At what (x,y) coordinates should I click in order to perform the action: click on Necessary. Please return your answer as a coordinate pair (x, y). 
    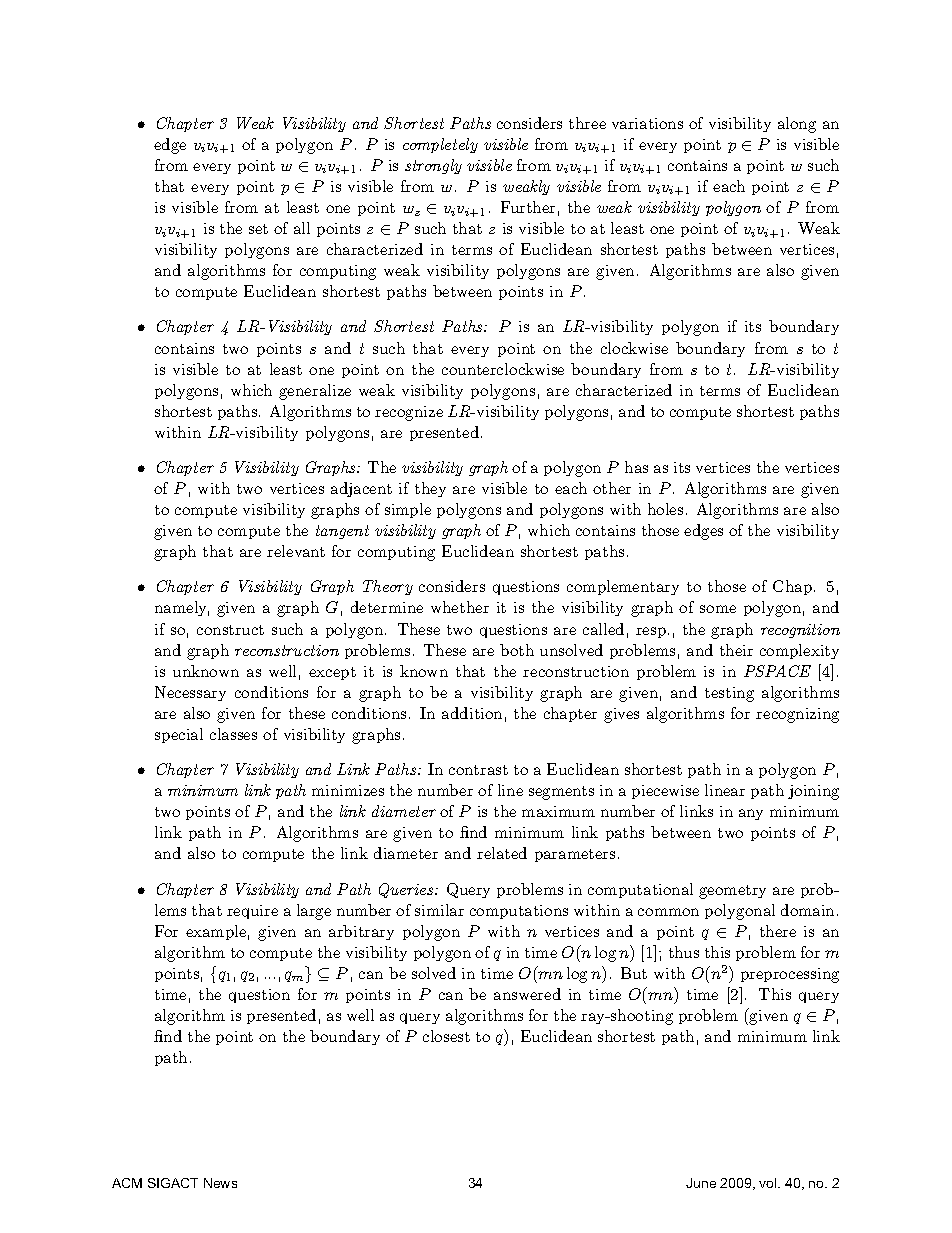
    Looking at the image, I should click on (190, 693).
